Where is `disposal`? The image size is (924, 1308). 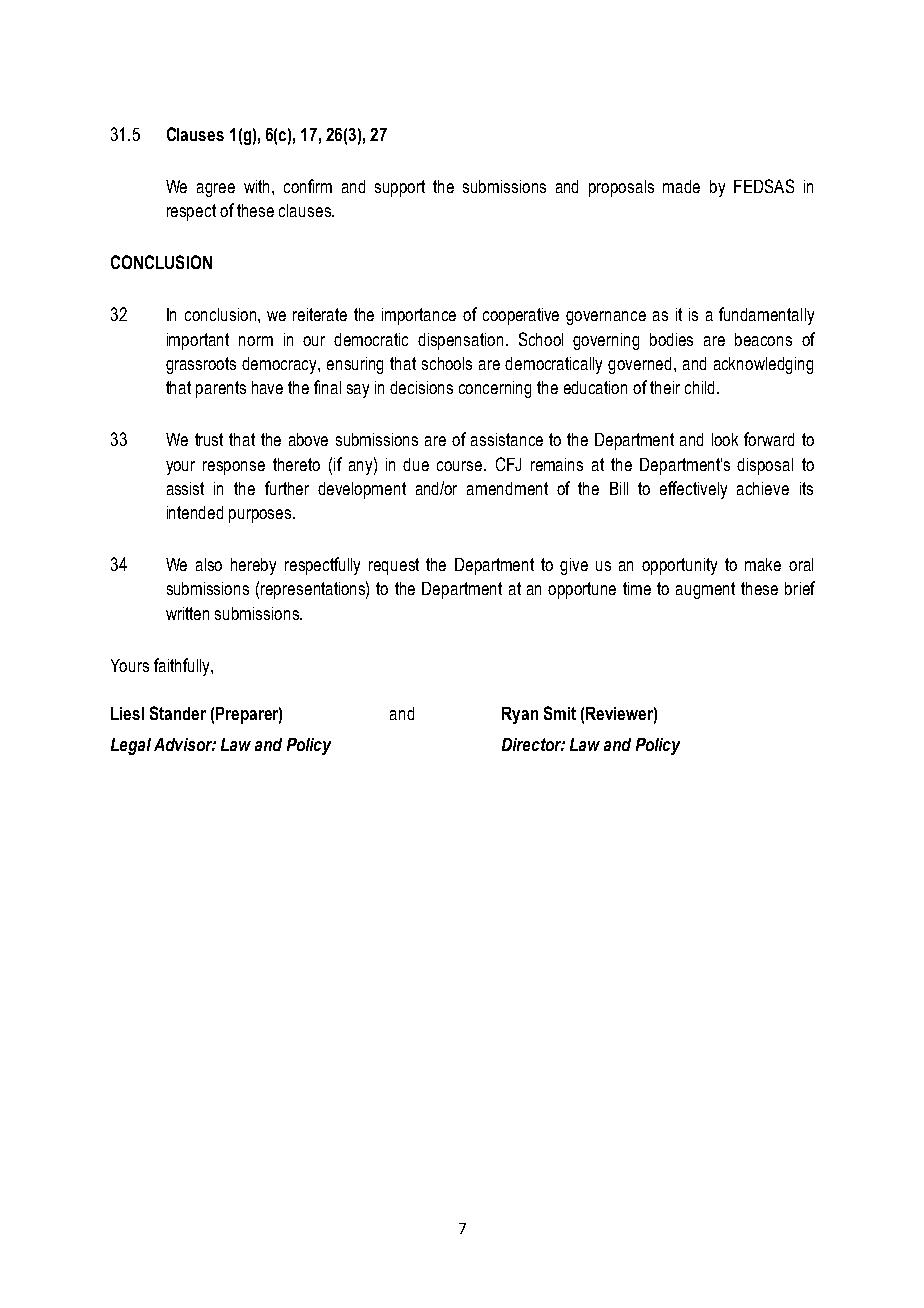 disposal is located at coordinates (765, 466).
